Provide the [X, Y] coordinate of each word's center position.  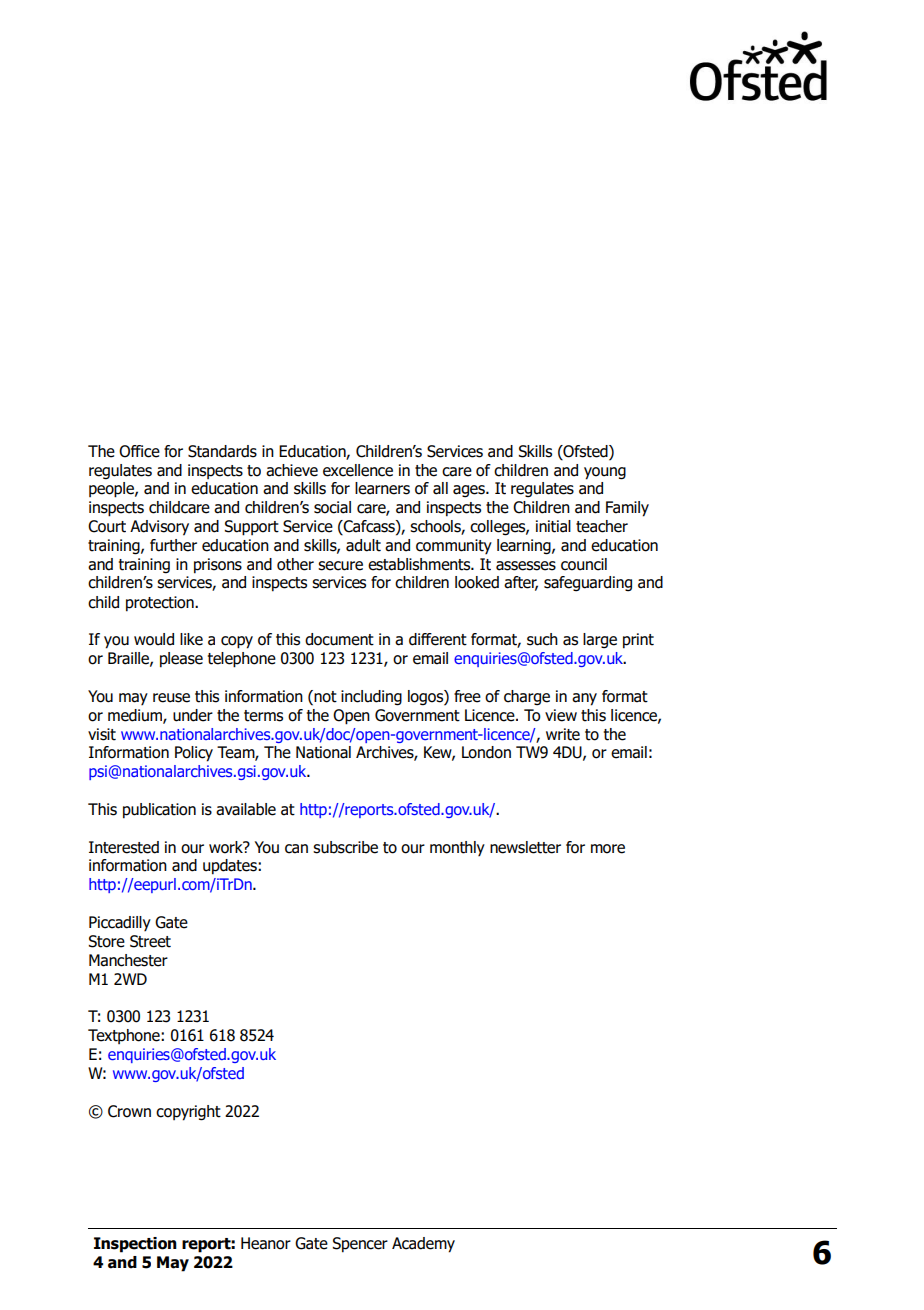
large [600, 641]
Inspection [135, 1245]
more [608, 849]
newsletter [525, 847]
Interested [124, 847]
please [181, 660]
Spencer [360, 1245]
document [339, 639]
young [605, 473]
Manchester [128, 960]
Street [150, 941]
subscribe [345, 847]
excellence [358, 470]
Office [139, 451]
